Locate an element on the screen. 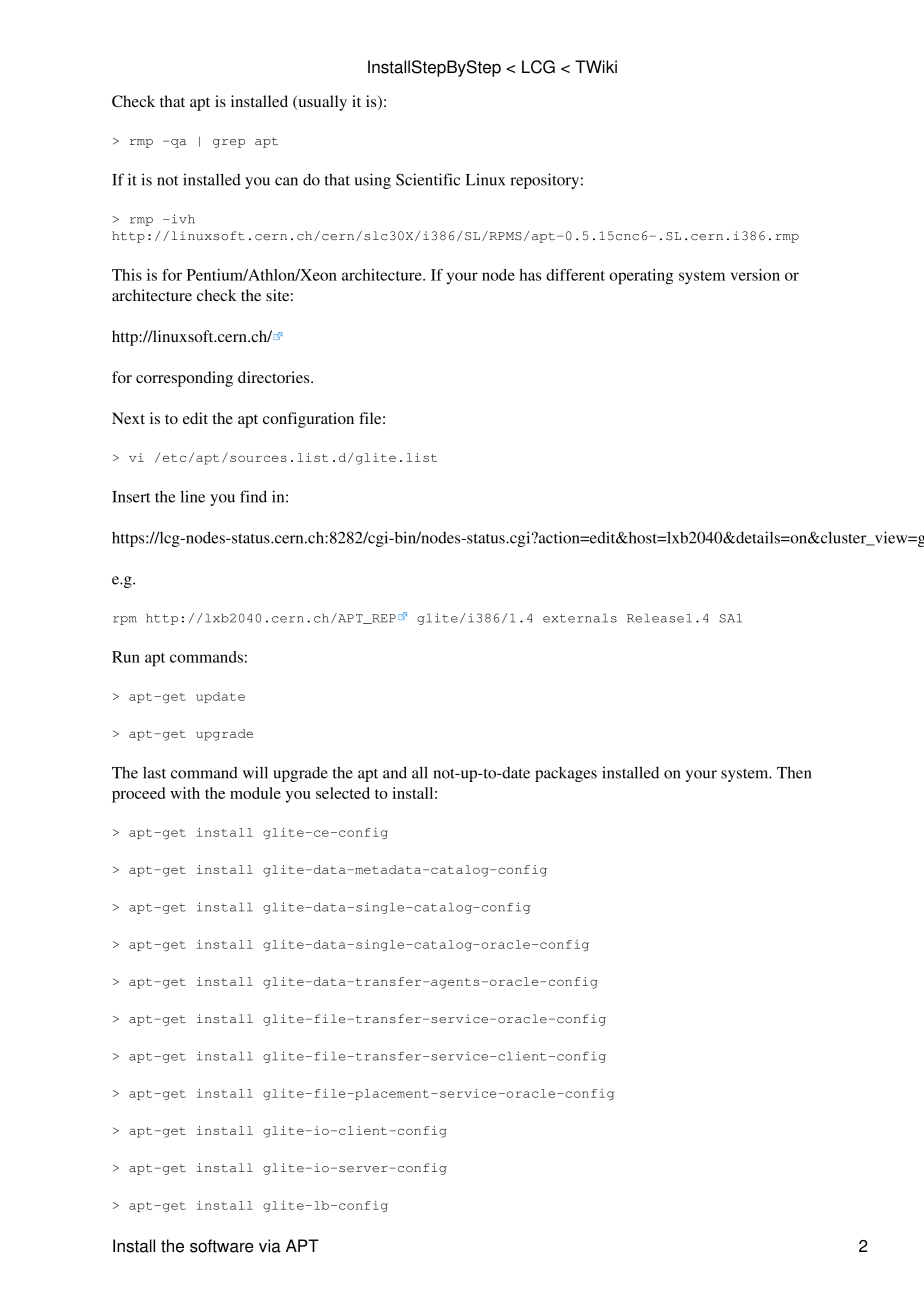 Image resolution: width=924 pixels, height=1308 pixels. Scientific is located at coordinates (428, 179).
